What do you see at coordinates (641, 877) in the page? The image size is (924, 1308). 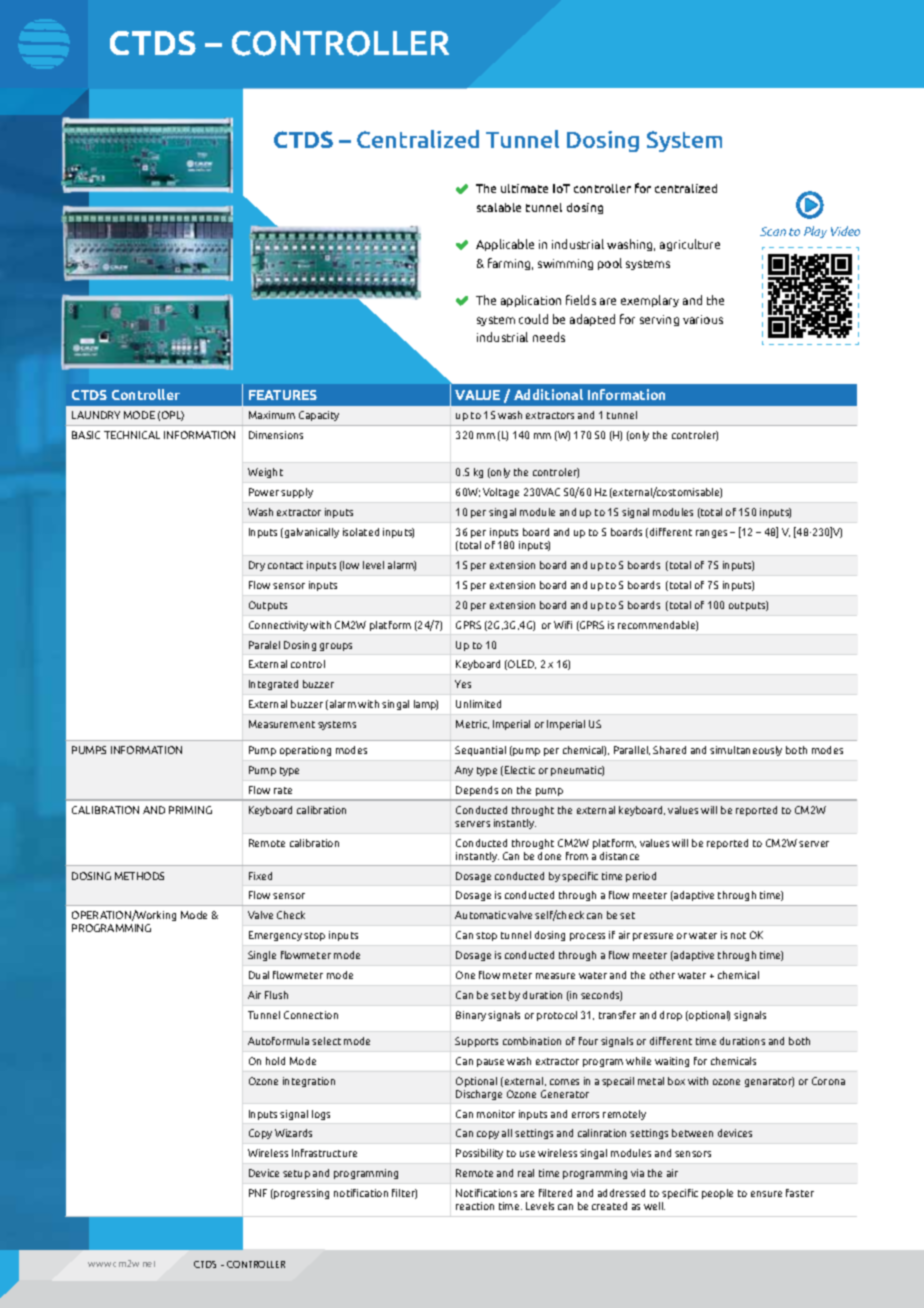 I see `period` at bounding box center [641, 877].
